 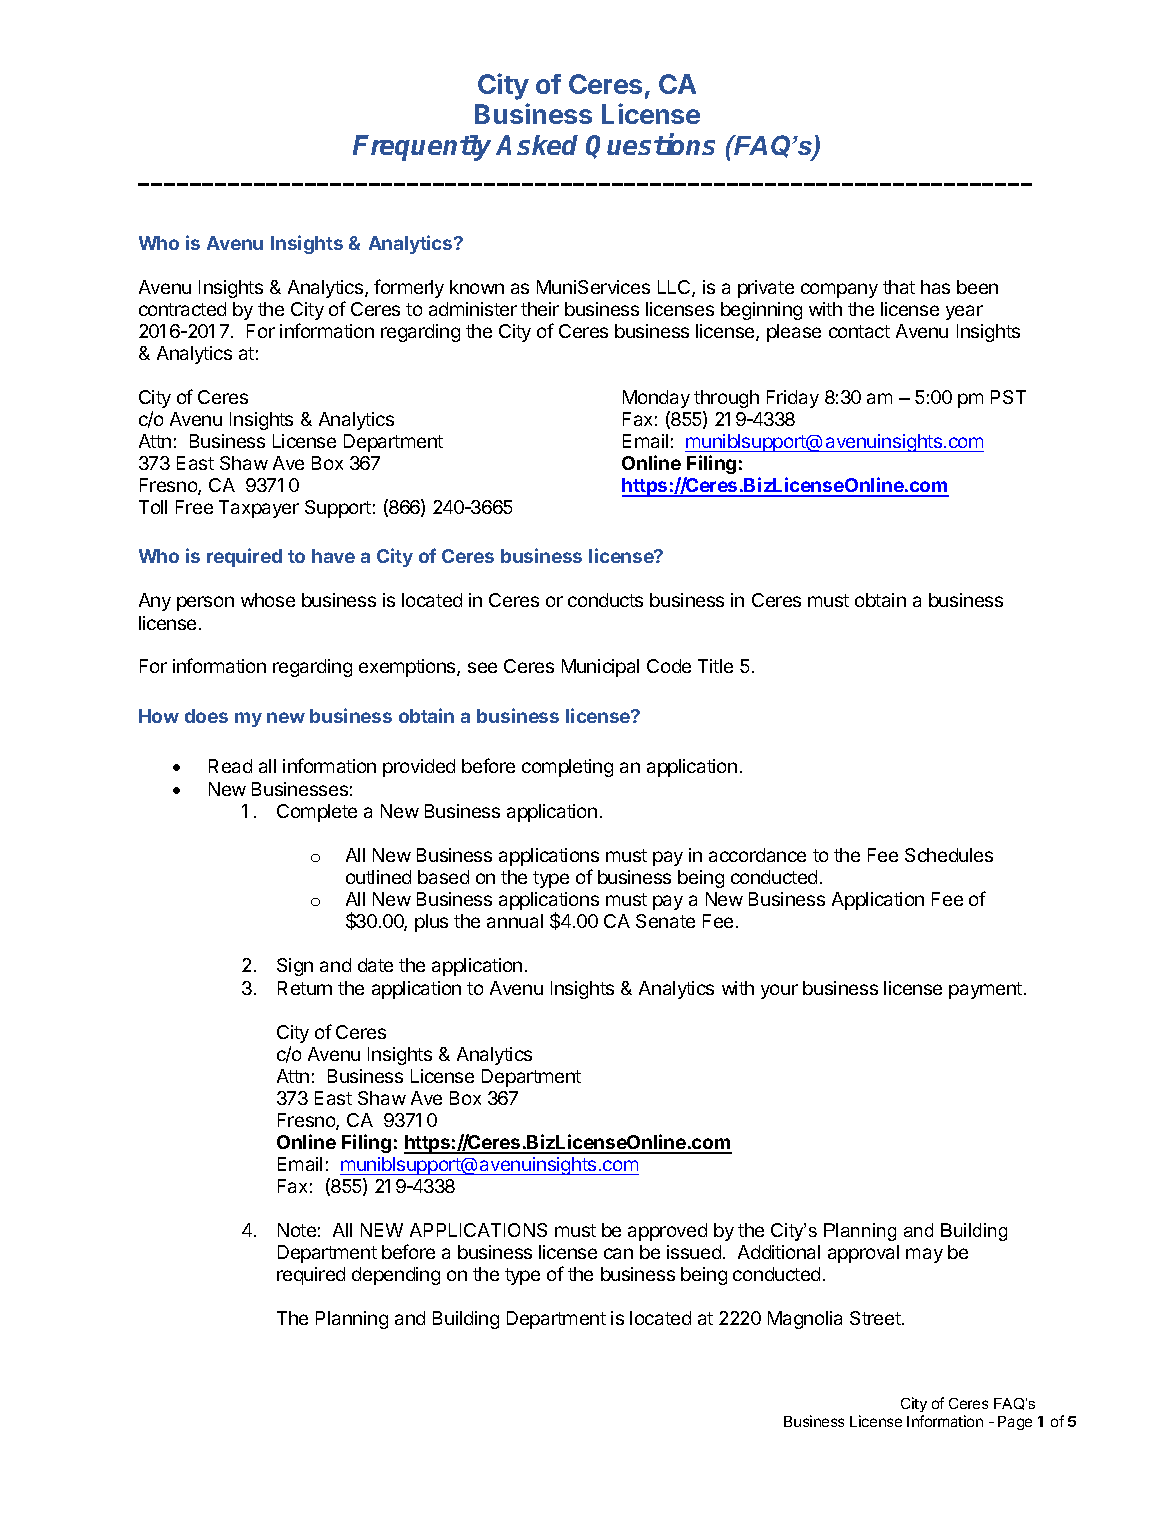 I want to click on Asked, so click(x=537, y=145).
